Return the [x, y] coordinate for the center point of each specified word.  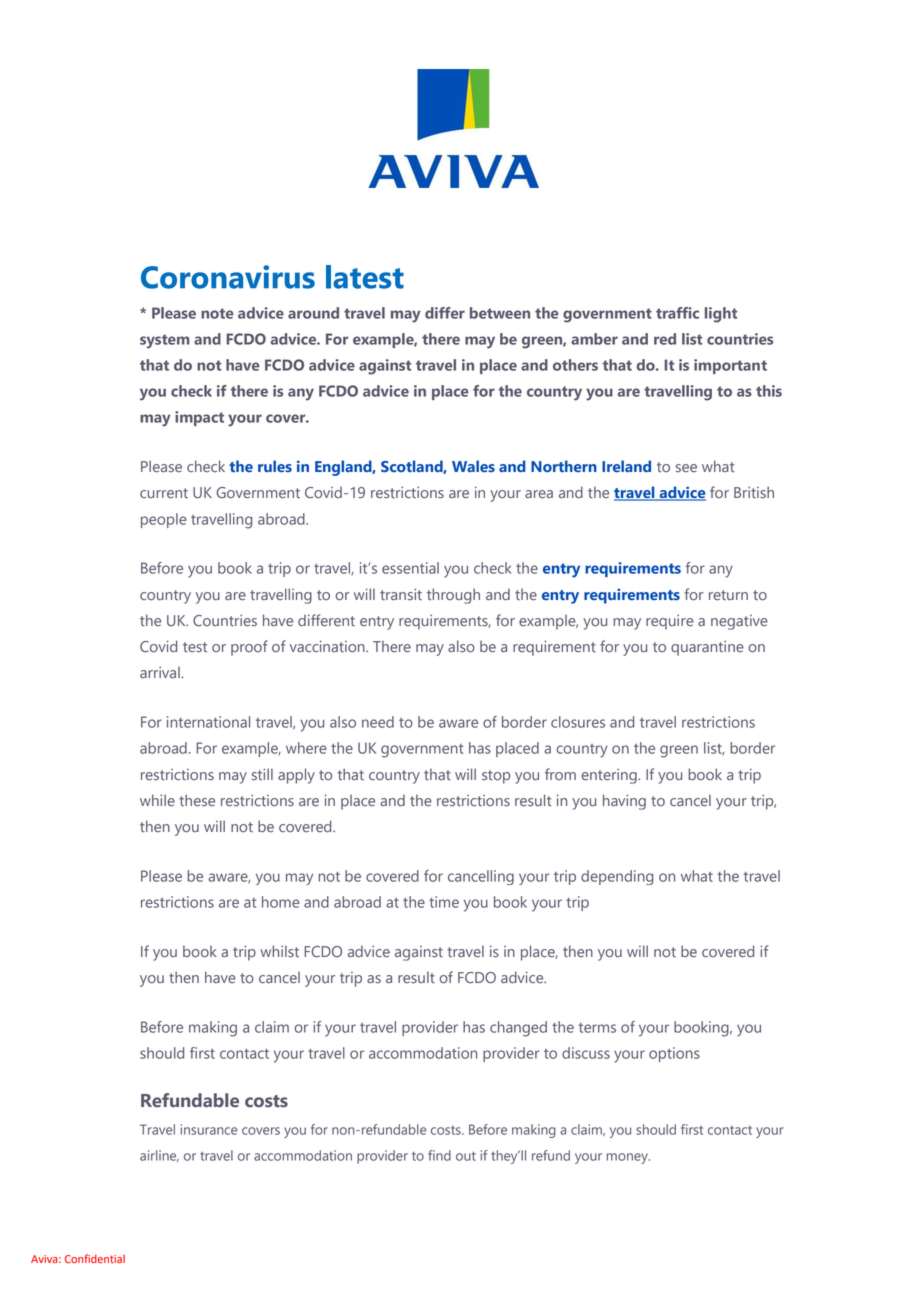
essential [410, 568]
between [500, 313]
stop [496, 777]
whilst [279, 951]
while [157, 800]
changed [518, 1029]
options [674, 1054]
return [728, 595]
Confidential [95, 1259]
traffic [677, 313]
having [624, 802]
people [164, 520]
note [217, 313]
